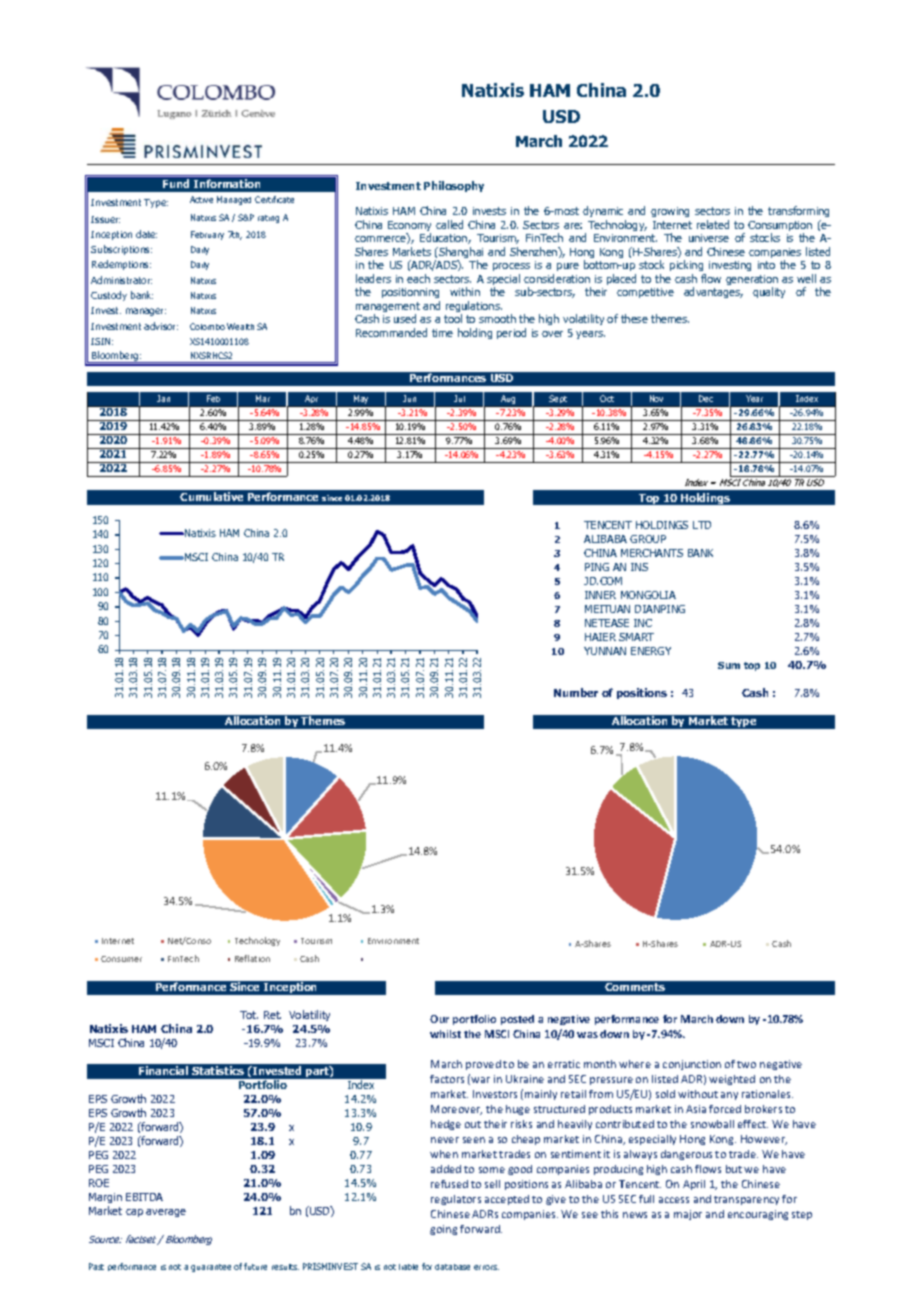 This screenshot has height=1308, width=924. What do you see at coordinates (166, 1213) in the screenshot?
I see `average` at bounding box center [166, 1213].
